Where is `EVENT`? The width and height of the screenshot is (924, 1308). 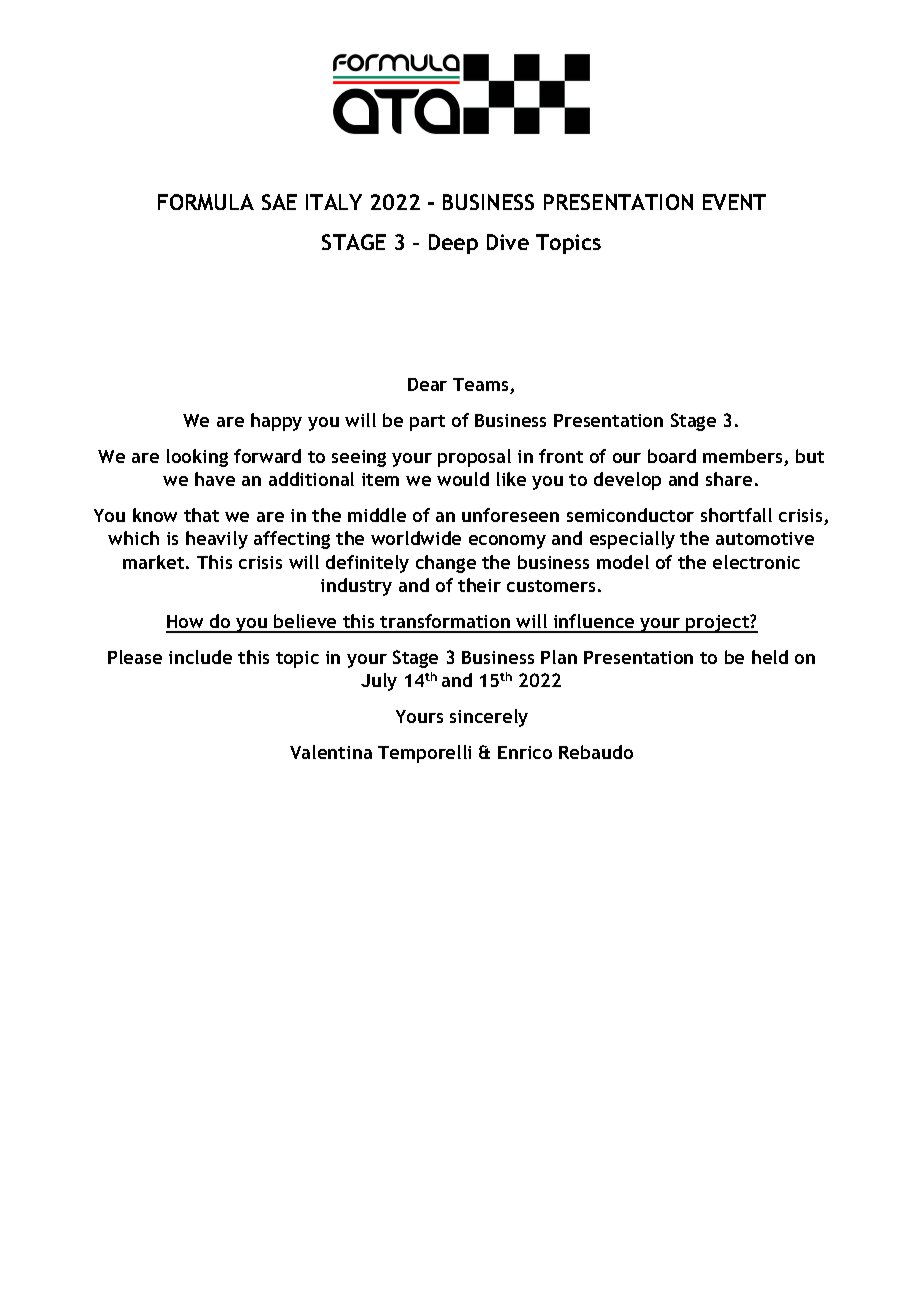 EVENT is located at coordinates (734, 202).
